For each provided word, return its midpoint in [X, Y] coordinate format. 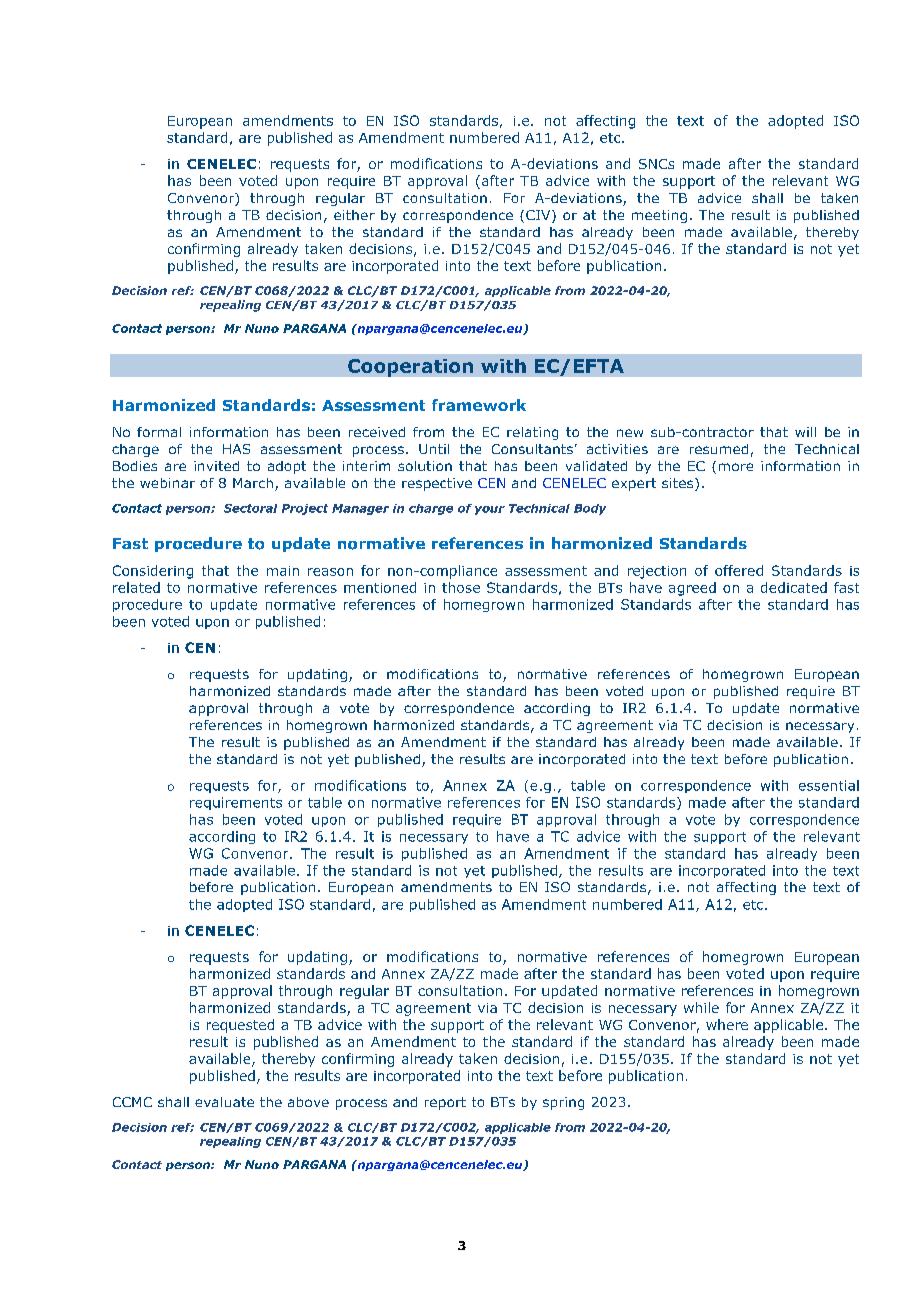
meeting [659, 216]
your [490, 510]
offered [739, 570]
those [461, 587]
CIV [539, 216]
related [136, 587]
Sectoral [250, 508]
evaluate [224, 1102]
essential [829, 785]
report [445, 1103]
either [354, 215]
